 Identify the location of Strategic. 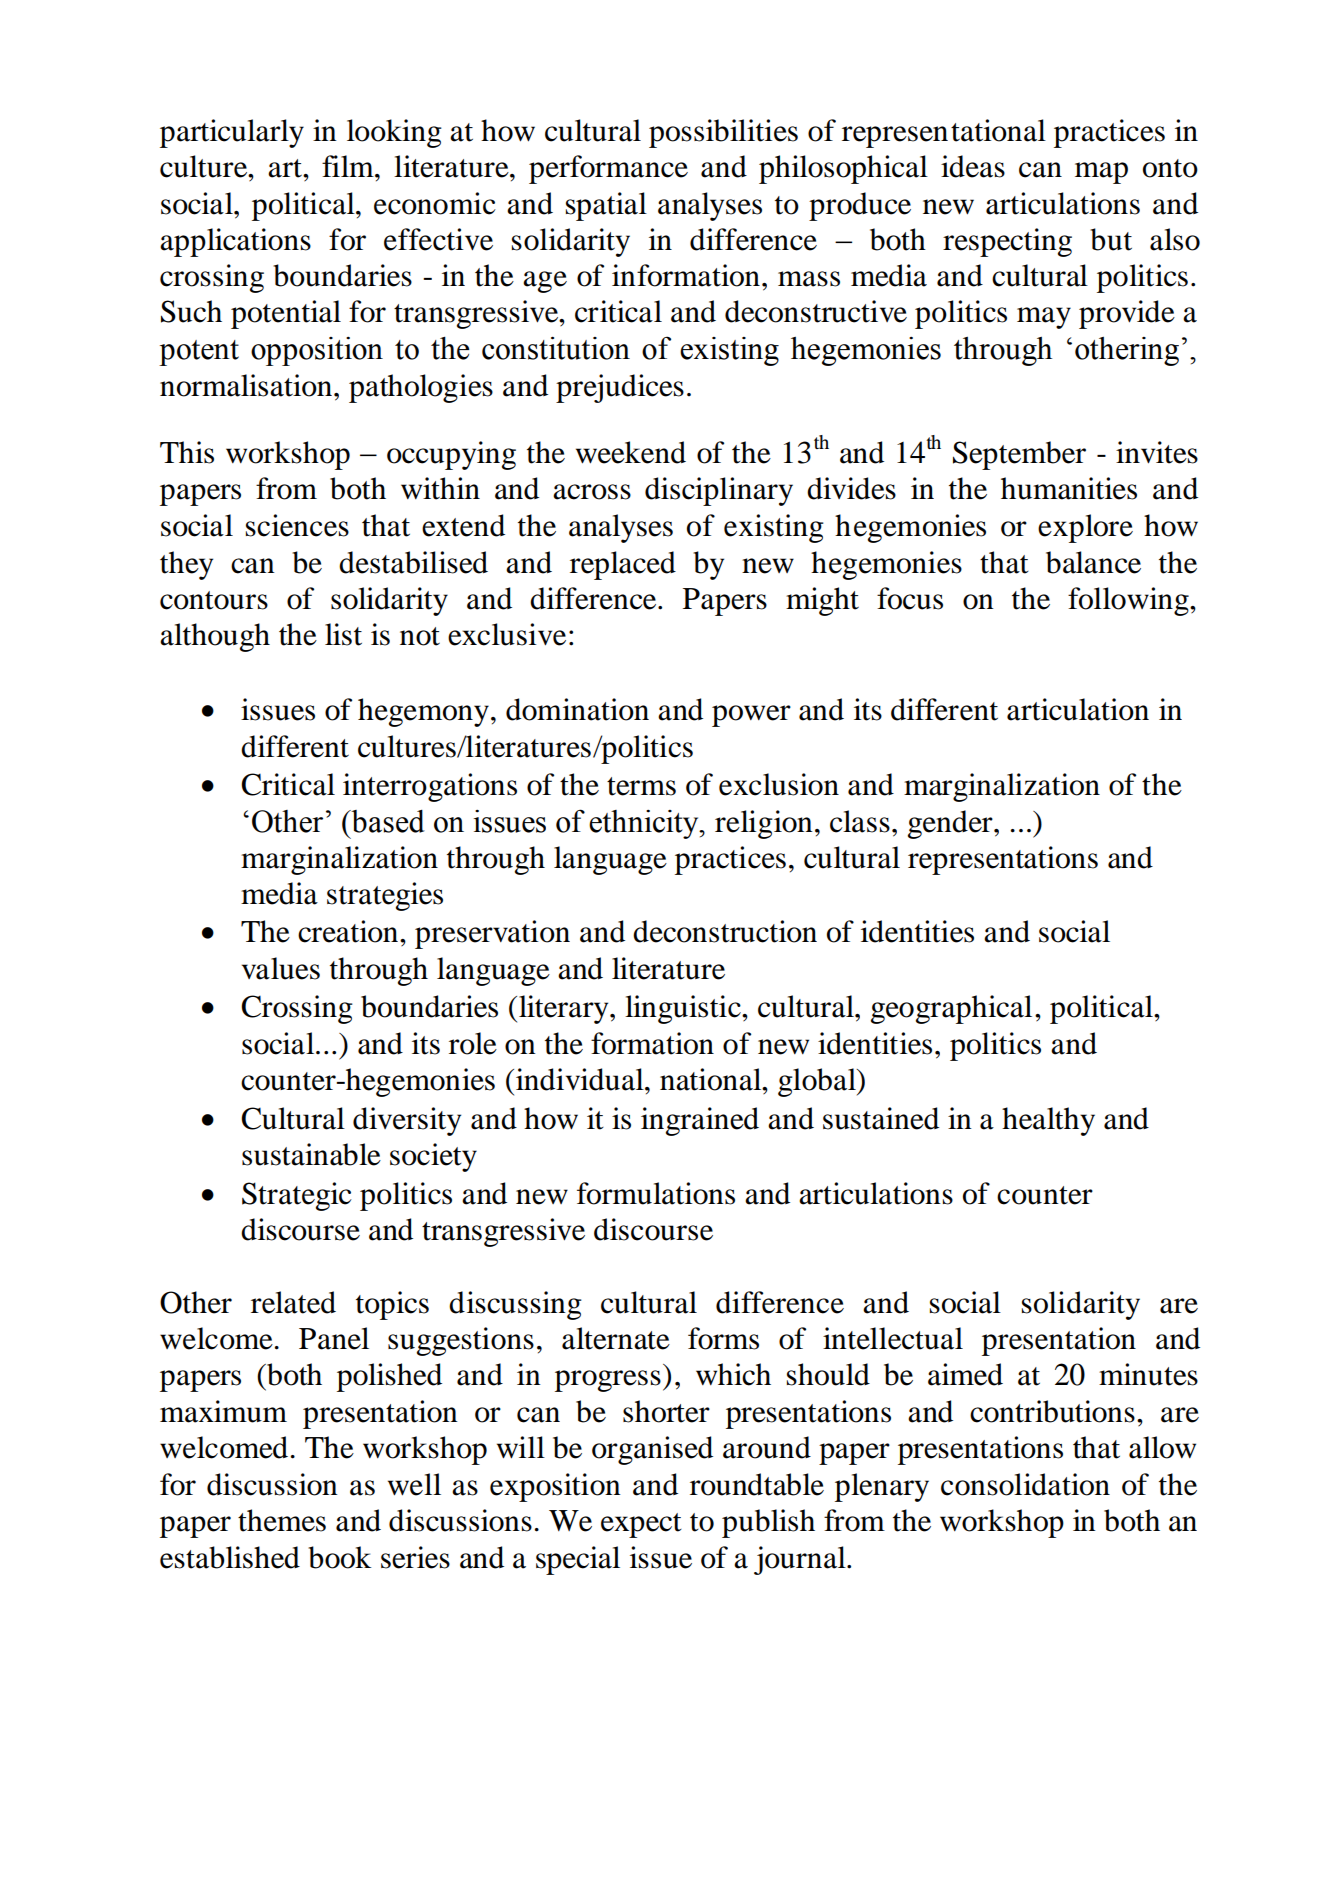
(297, 1196).
